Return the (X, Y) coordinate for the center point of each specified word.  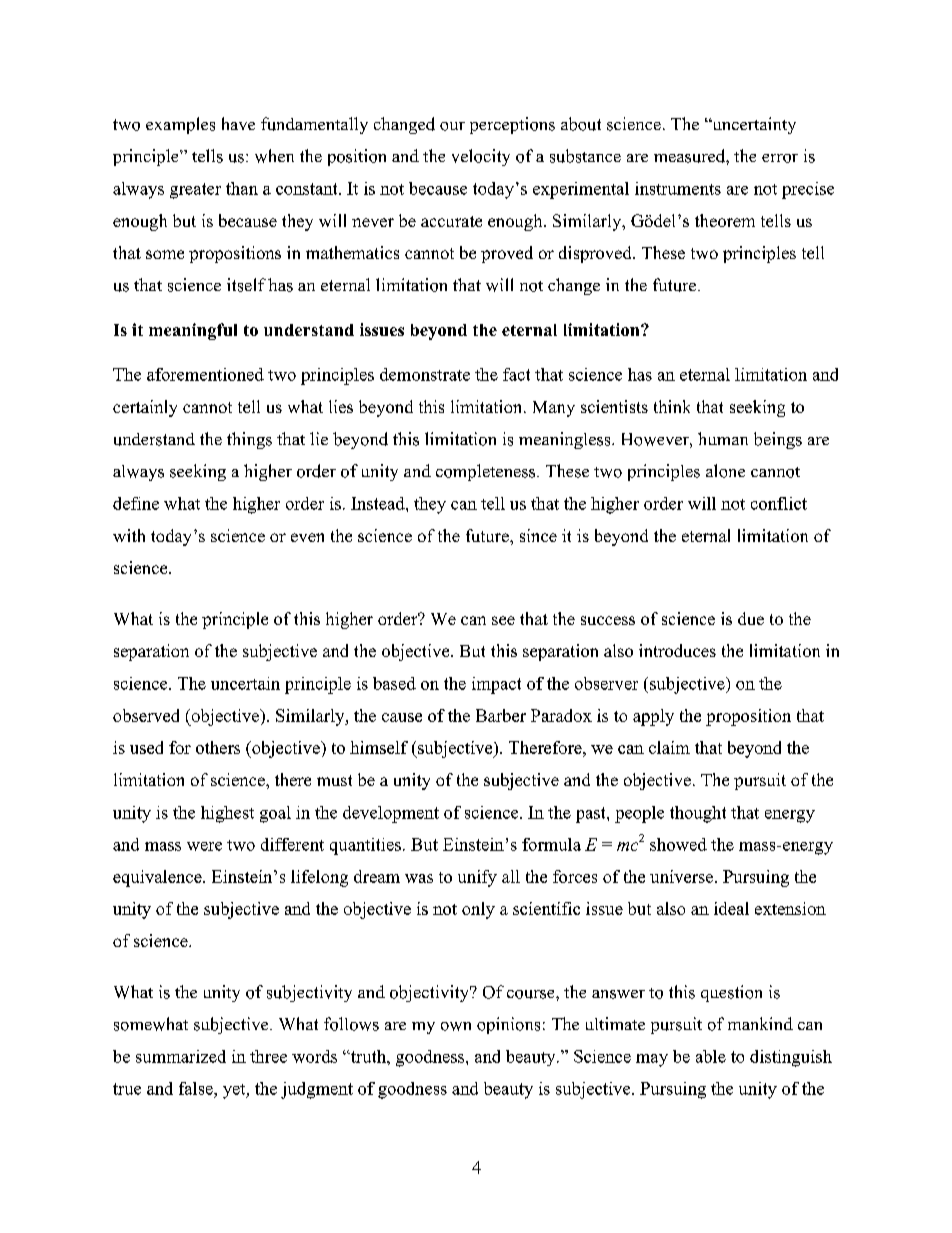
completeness (487, 472)
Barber (501, 715)
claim (669, 747)
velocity (481, 157)
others (218, 747)
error (780, 158)
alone (725, 471)
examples (180, 125)
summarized (181, 1056)
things (249, 440)
